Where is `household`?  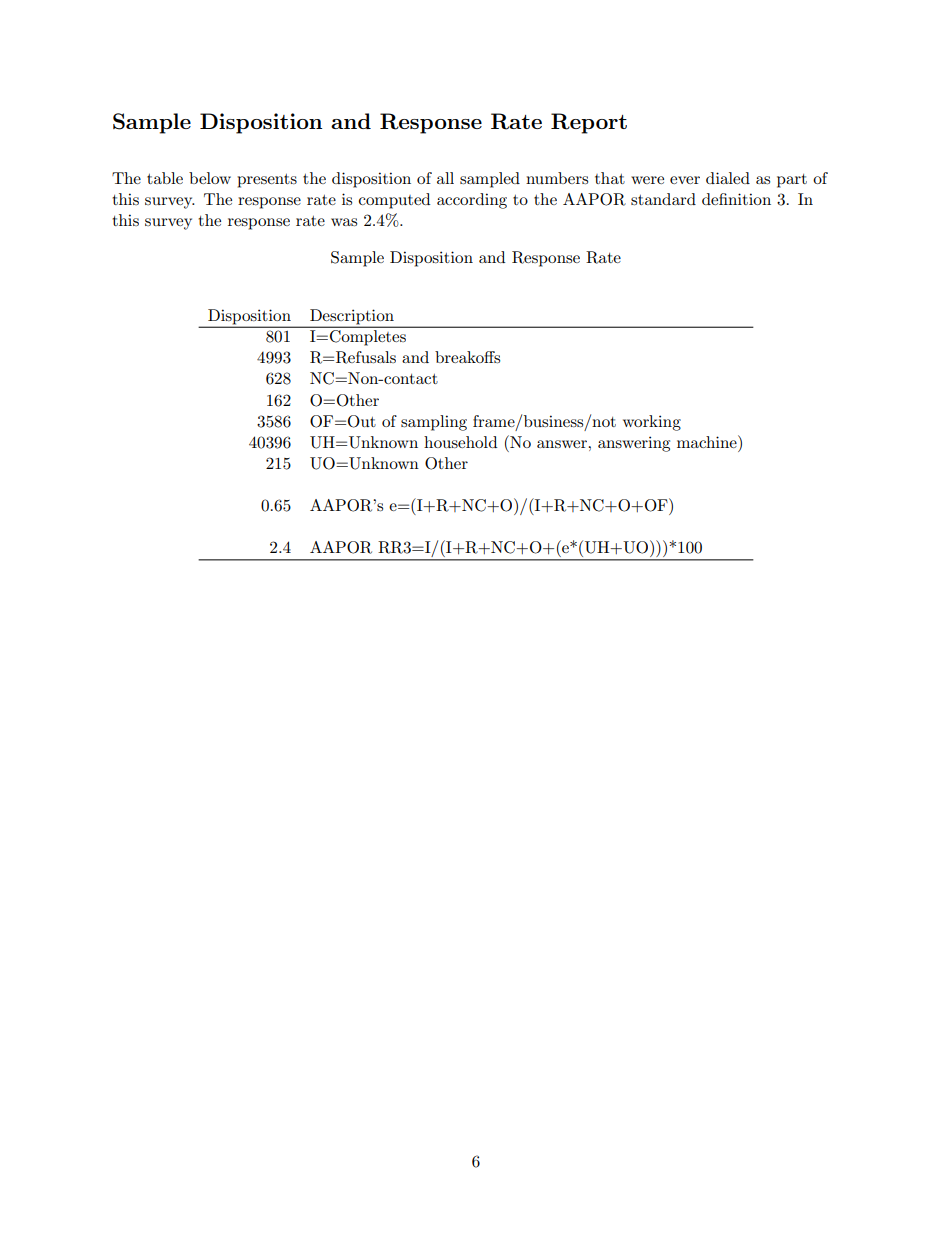
household is located at coordinates (460, 442).
